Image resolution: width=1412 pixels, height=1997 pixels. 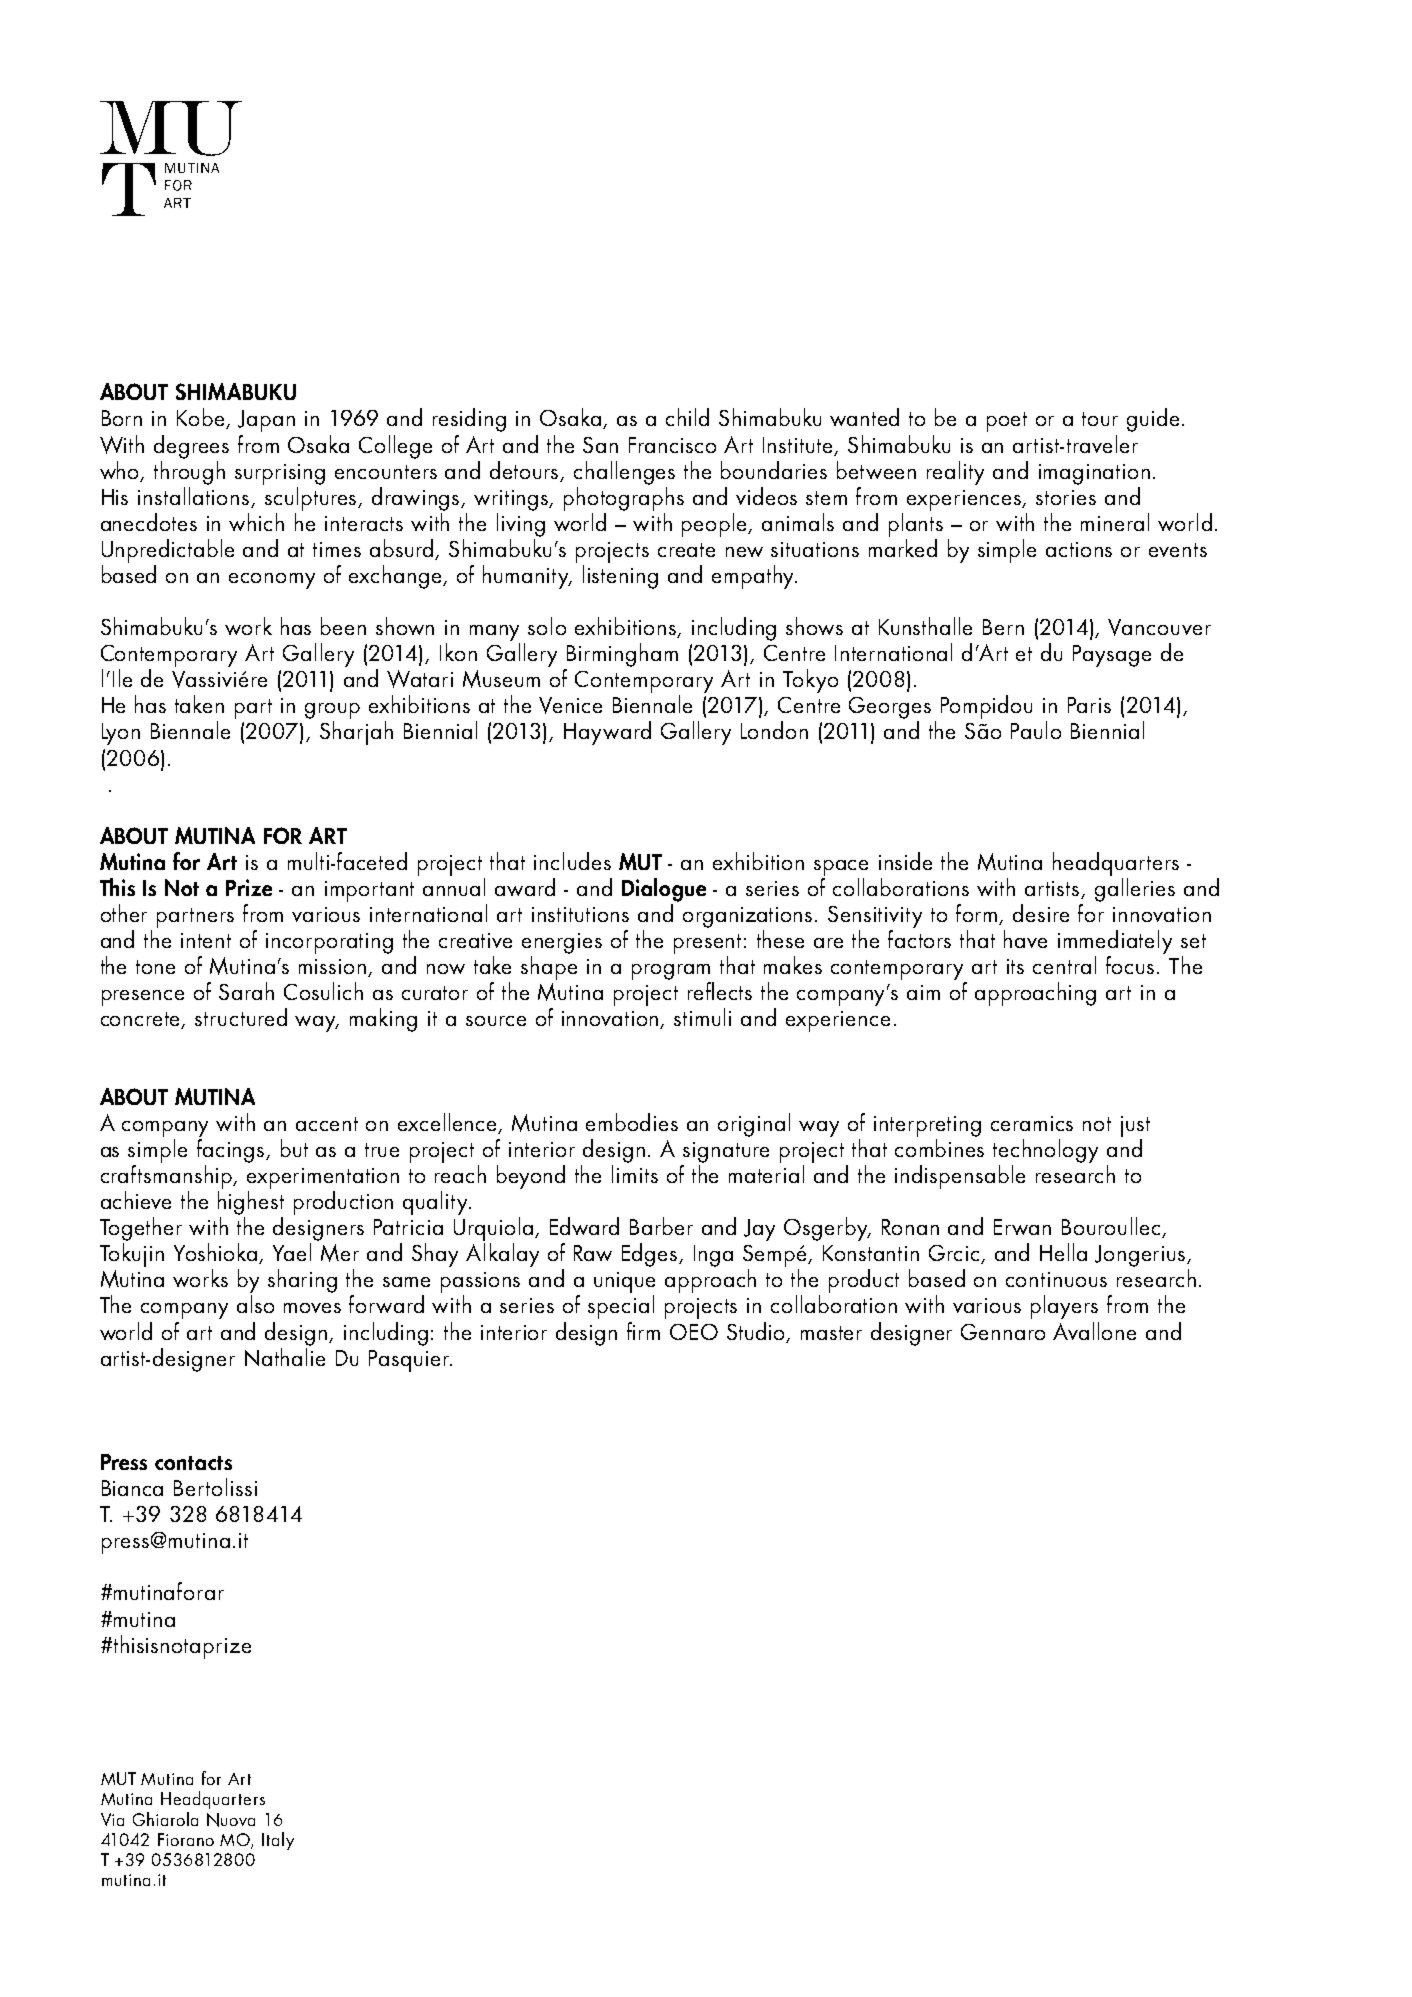 What do you see at coordinates (280, 474) in the screenshot?
I see `surprising` at bounding box center [280, 474].
